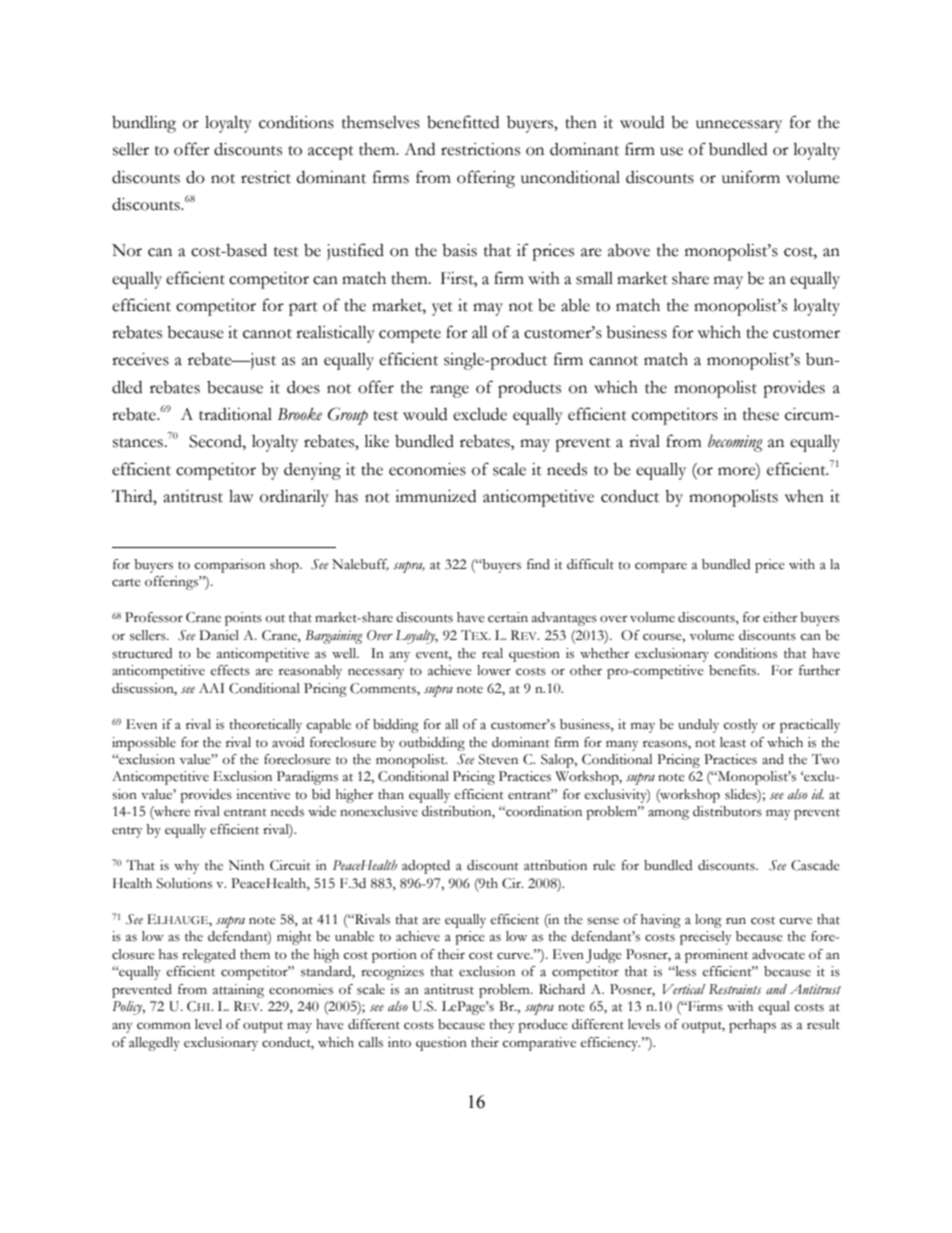 This image has width=952, height=1233. I want to click on receives, so click(140, 359).
